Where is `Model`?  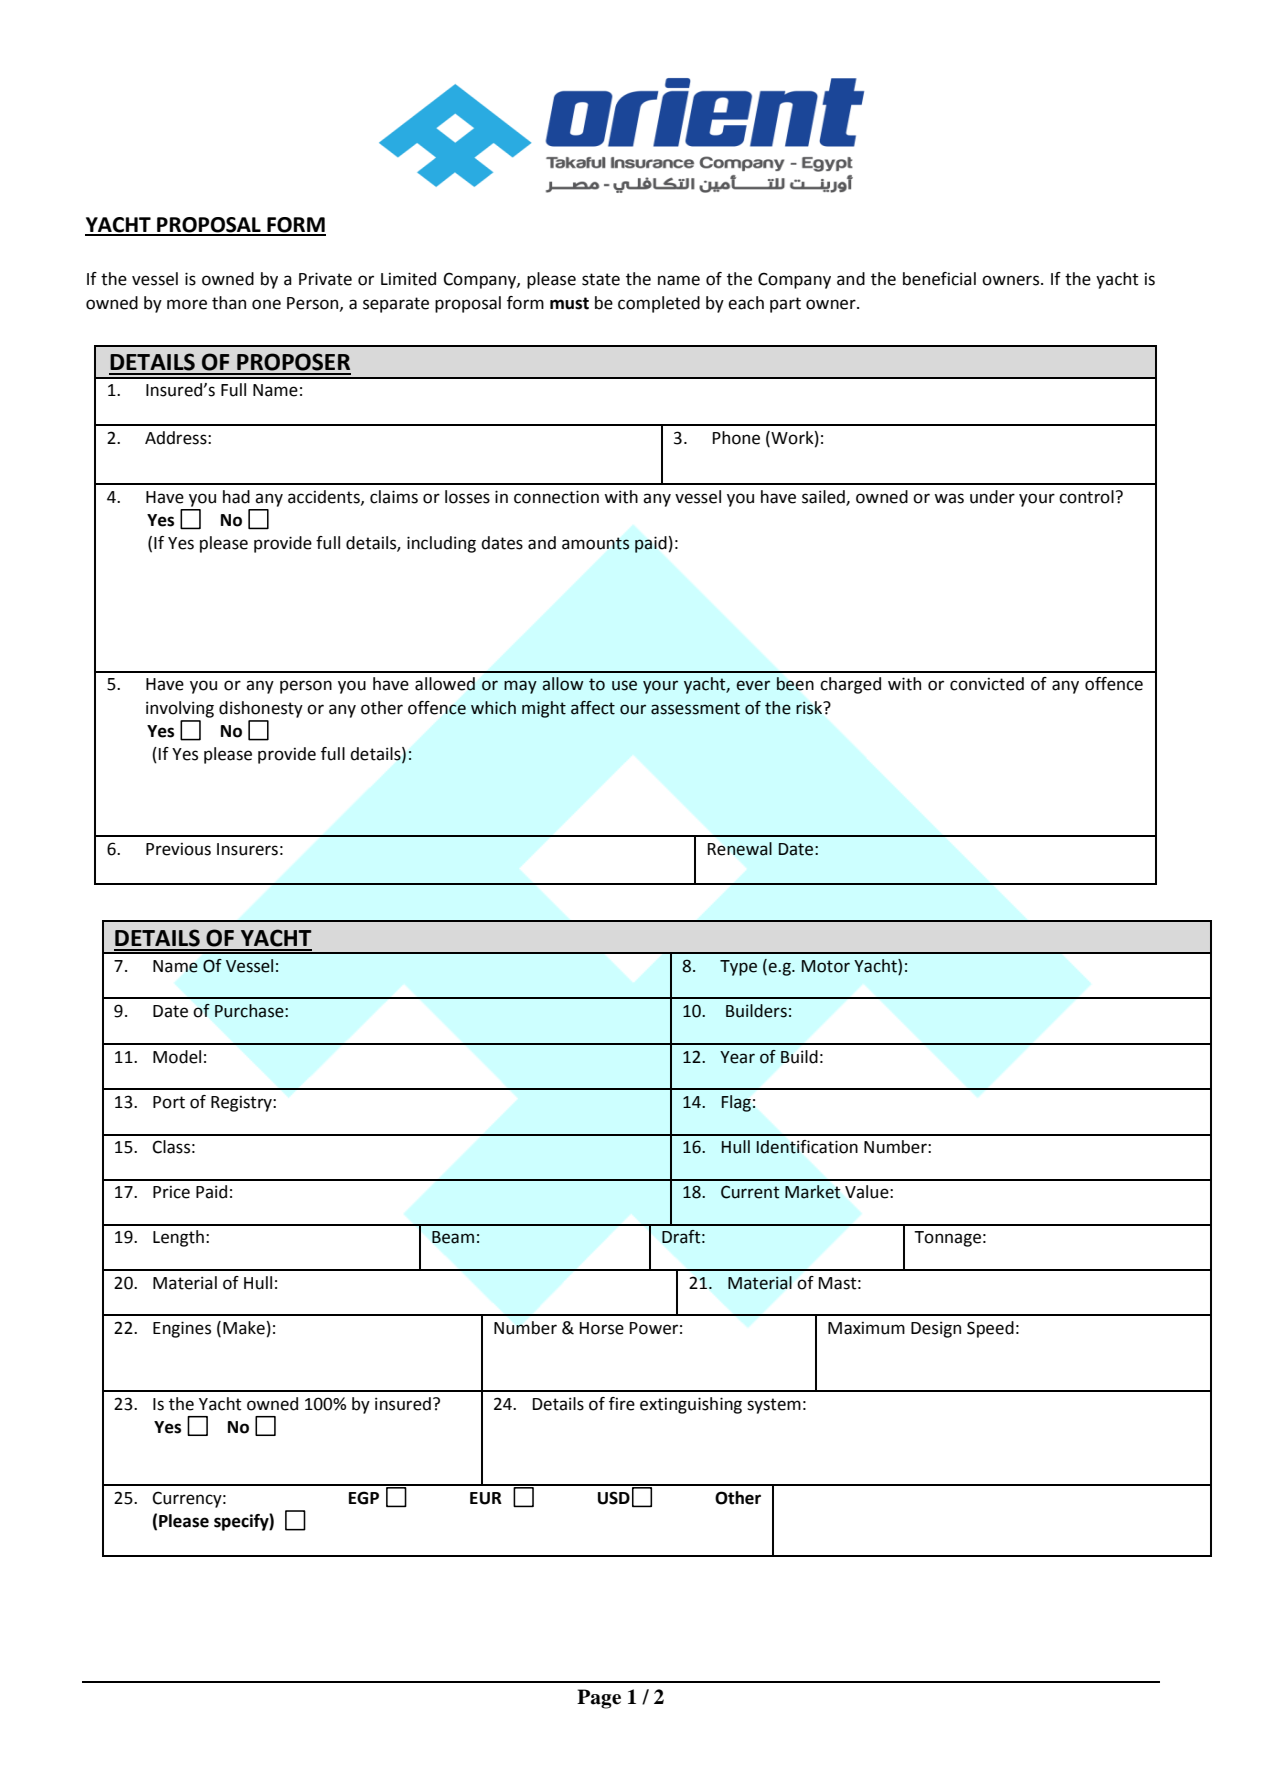
Model is located at coordinates (177, 1057).
